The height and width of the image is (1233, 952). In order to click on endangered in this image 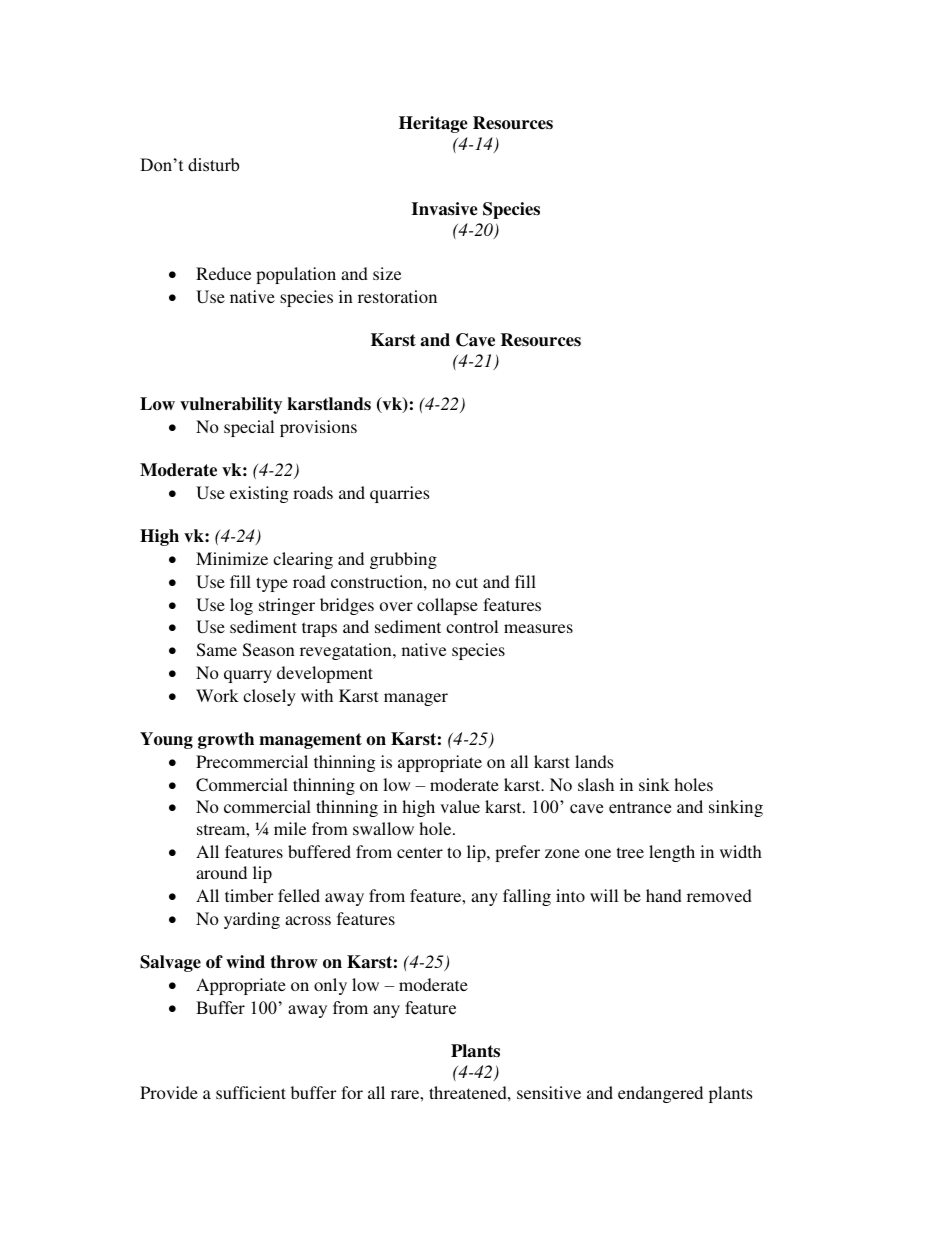, I will do `click(660, 1094)`.
